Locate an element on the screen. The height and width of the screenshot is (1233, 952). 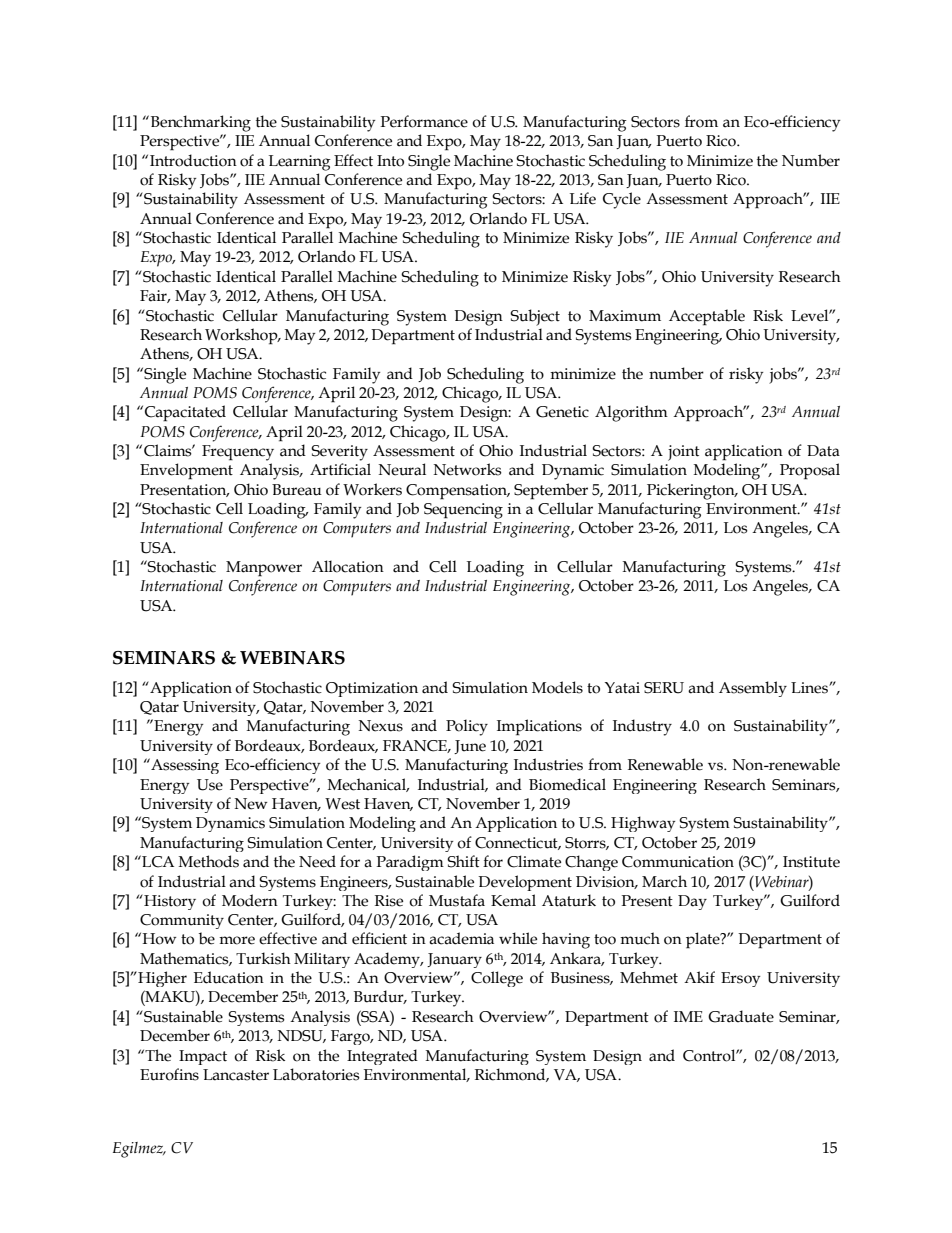
Use is located at coordinates (210, 785).
